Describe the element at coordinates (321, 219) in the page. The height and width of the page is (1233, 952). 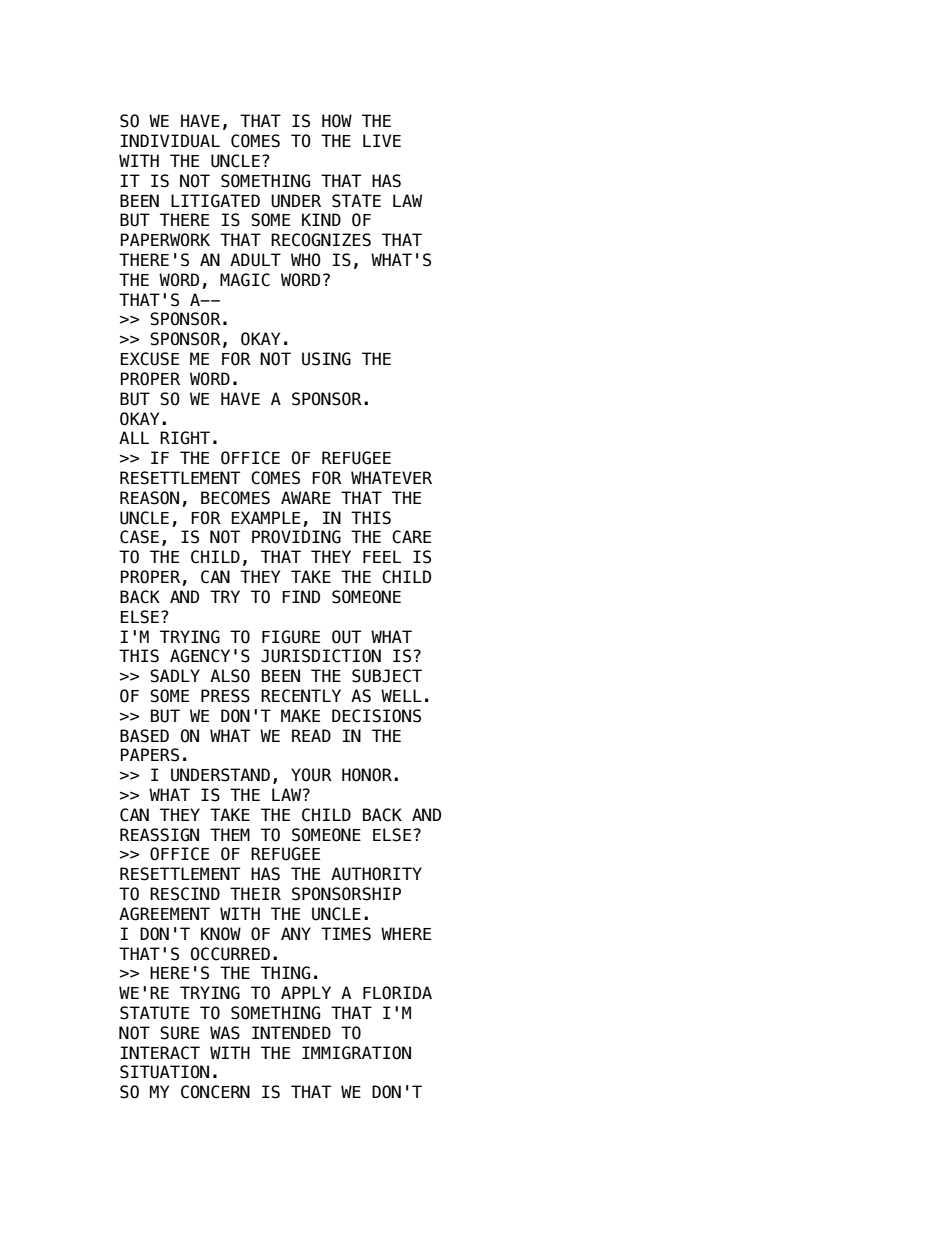
I see `KIND` at that location.
